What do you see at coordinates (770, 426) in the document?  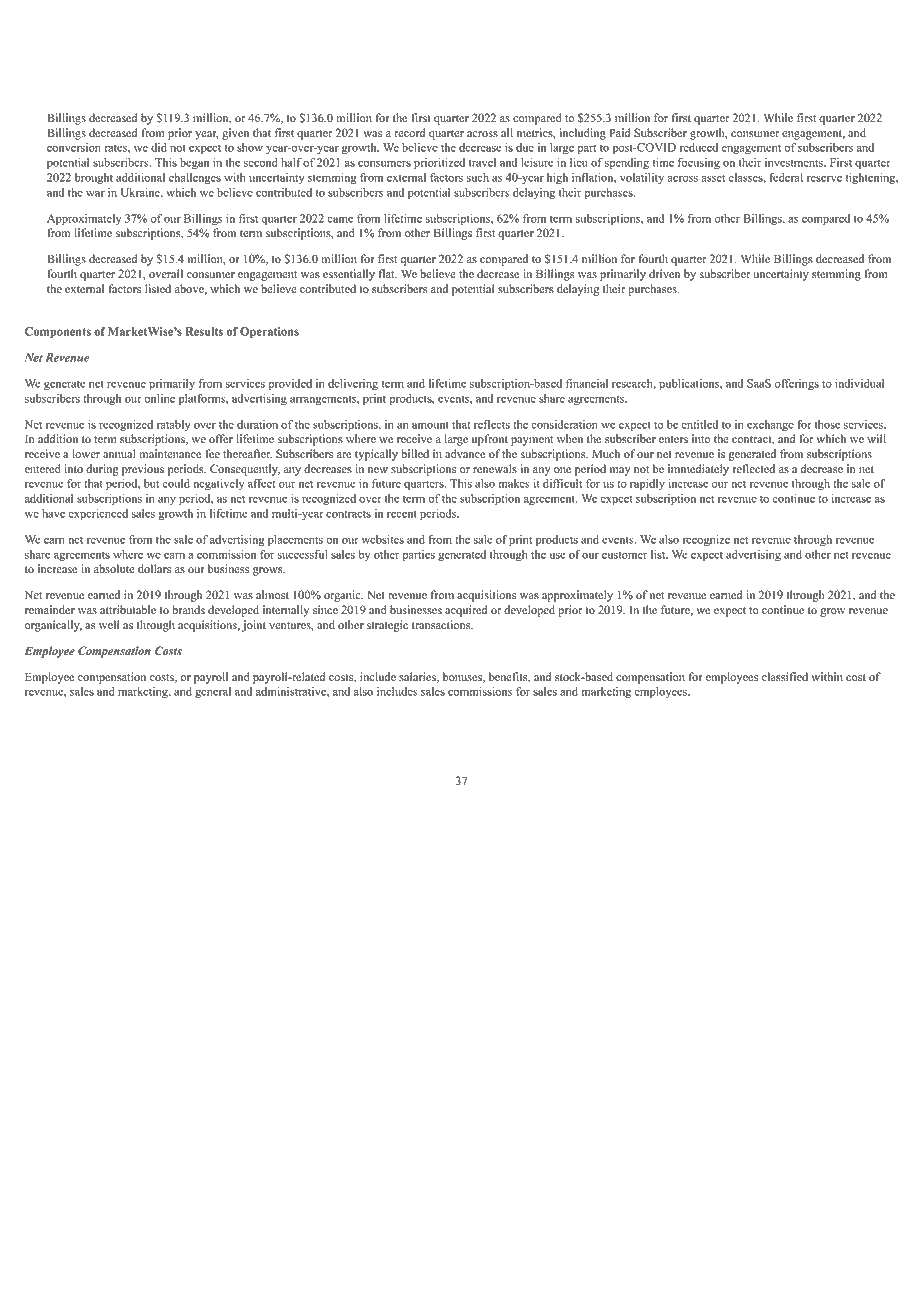 I see `exchange` at bounding box center [770, 426].
